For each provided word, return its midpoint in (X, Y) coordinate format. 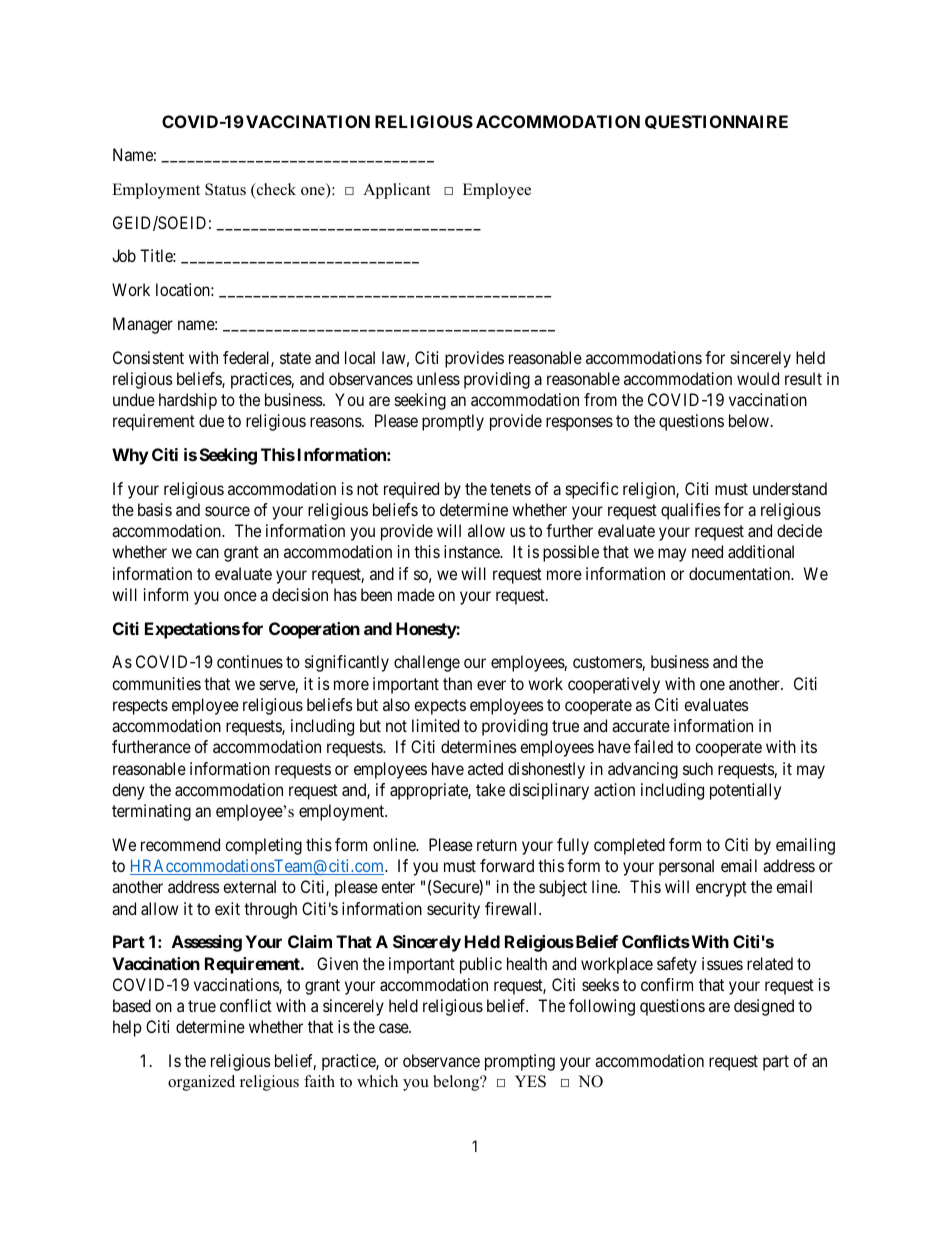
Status (225, 189)
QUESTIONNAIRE (716, 122)
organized (201, 1083)
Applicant (396, 191)
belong (457, 1083)
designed (764, 1007)
